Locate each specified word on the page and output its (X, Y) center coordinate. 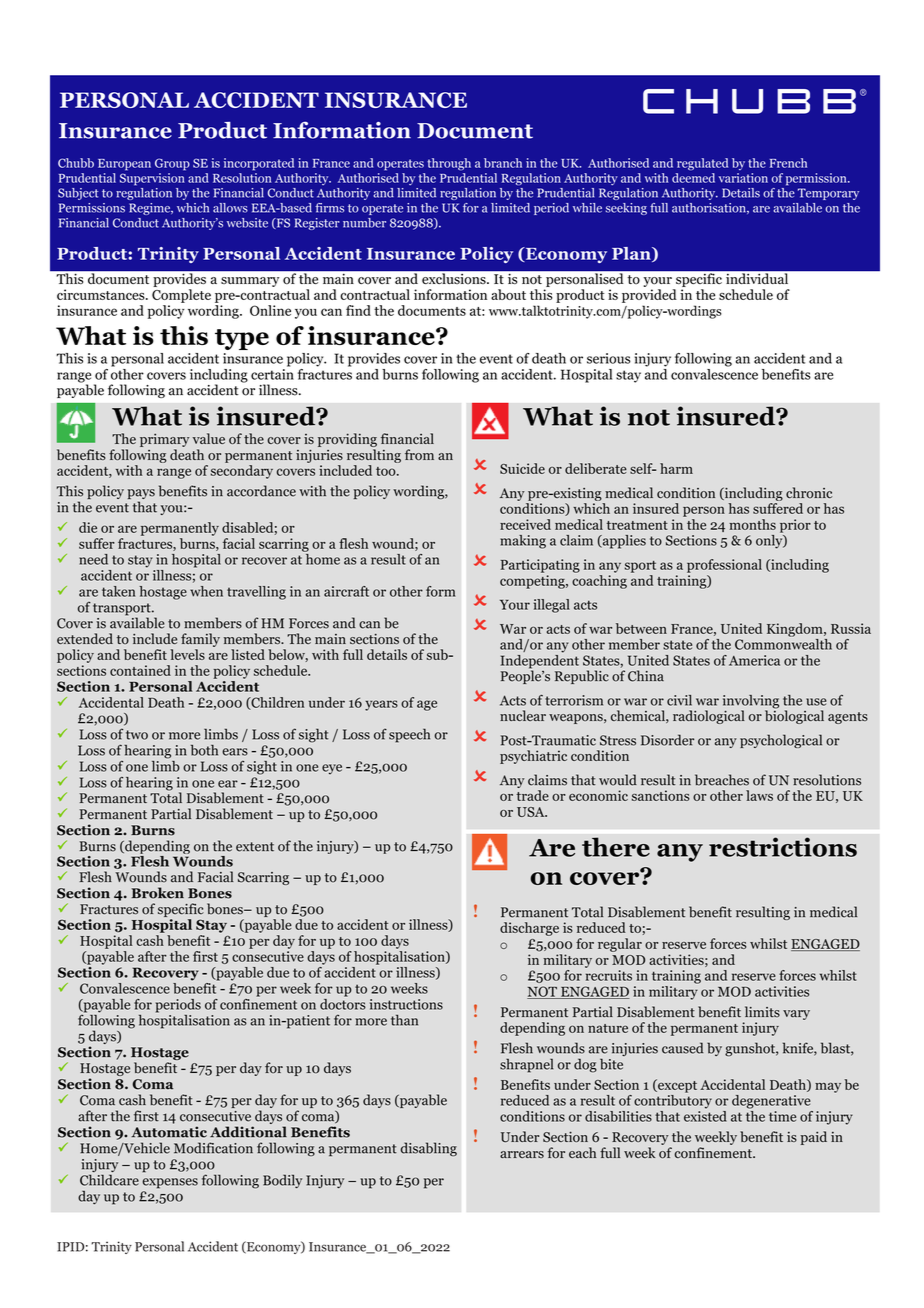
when (206, 591)
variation (743, 178)
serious (609, 358)
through (449, 164)
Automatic (169, 1132)
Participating (540, 566)
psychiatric (533, 757)
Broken (157, 893)
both (204, 750)
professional (724, 566)
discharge (529, 929)
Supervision (152, 179)
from (419, 455)
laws (759, 795)
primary (164, 440)
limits (762, 1012)
